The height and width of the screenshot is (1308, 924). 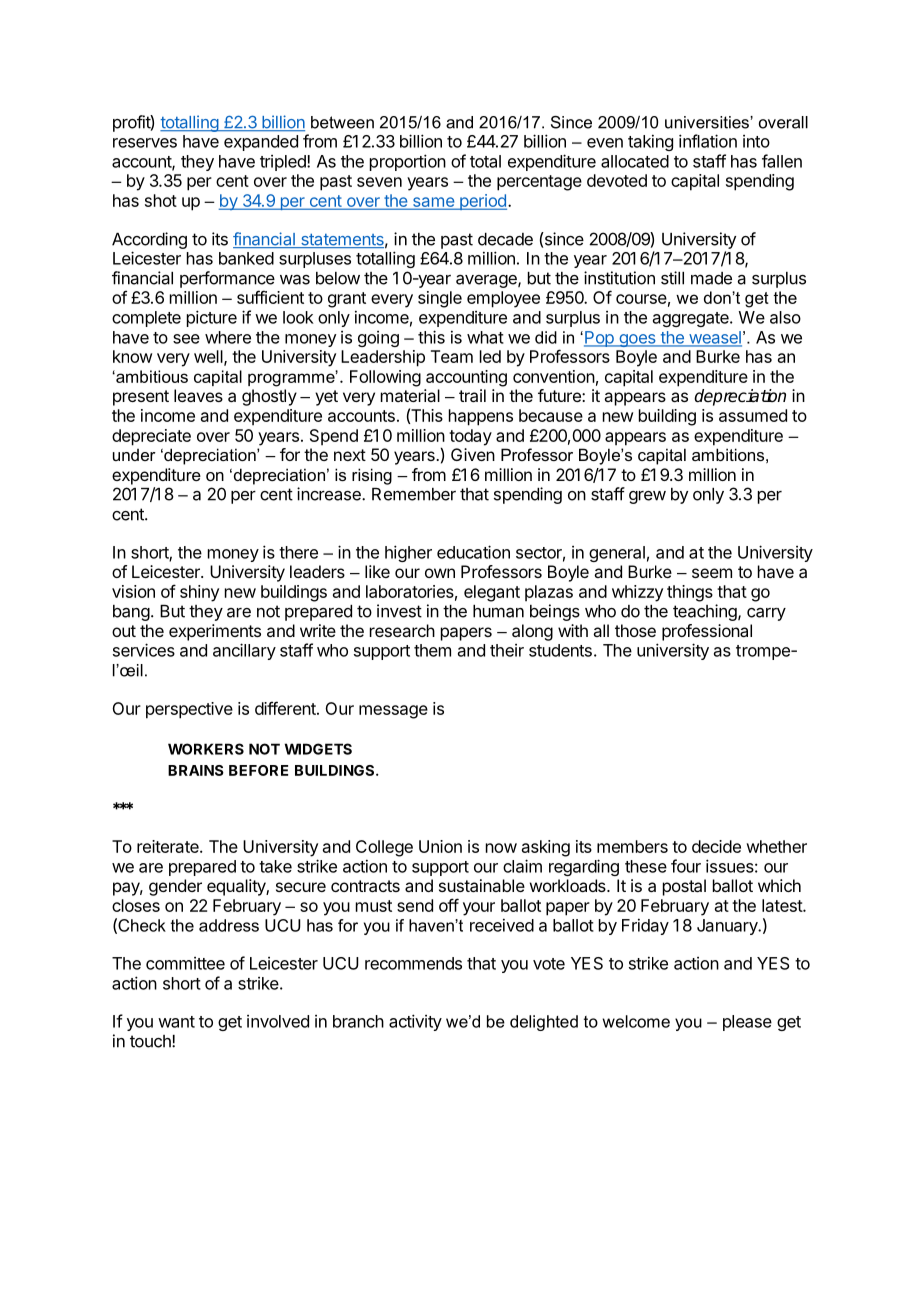 What do you see at coordinates (176, 1022) in the screenshot?
I see `want` at bounding box center [176, 1022].
